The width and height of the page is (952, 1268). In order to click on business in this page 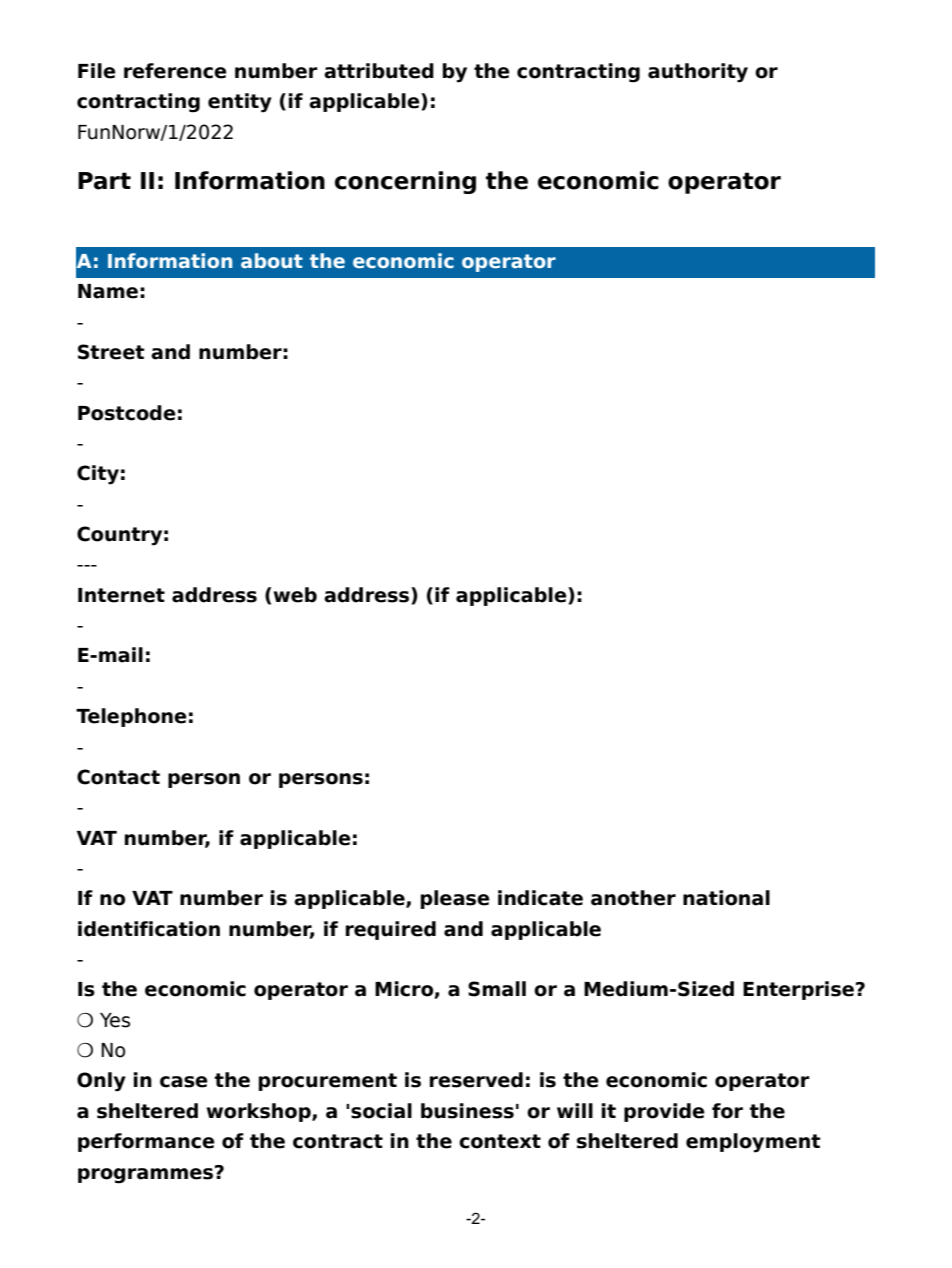, I will do `click(467, 1111)`.
